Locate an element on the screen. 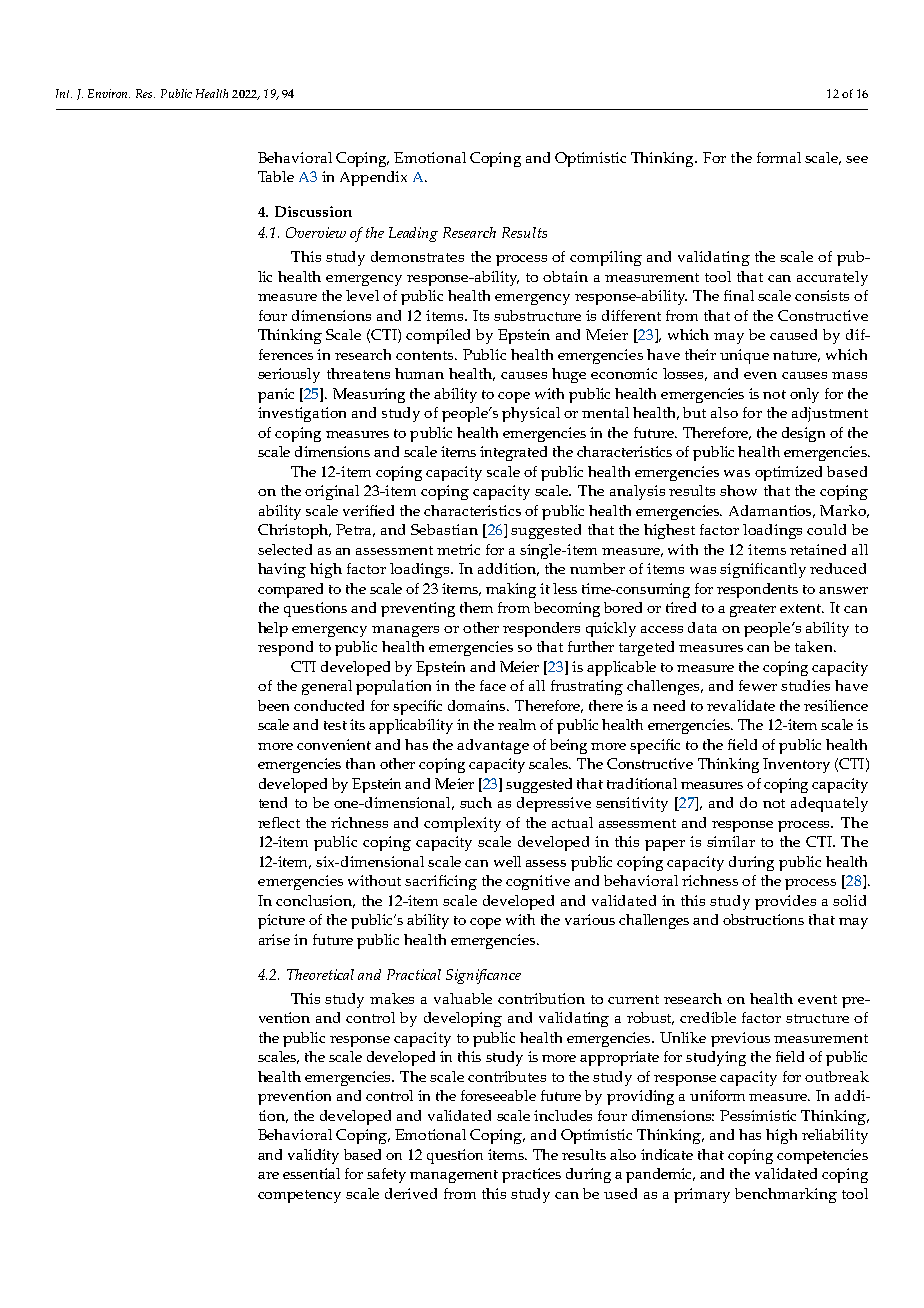 The width and height of the screenshot is (924, 1308). panic is located at coordinates (276, 395).
